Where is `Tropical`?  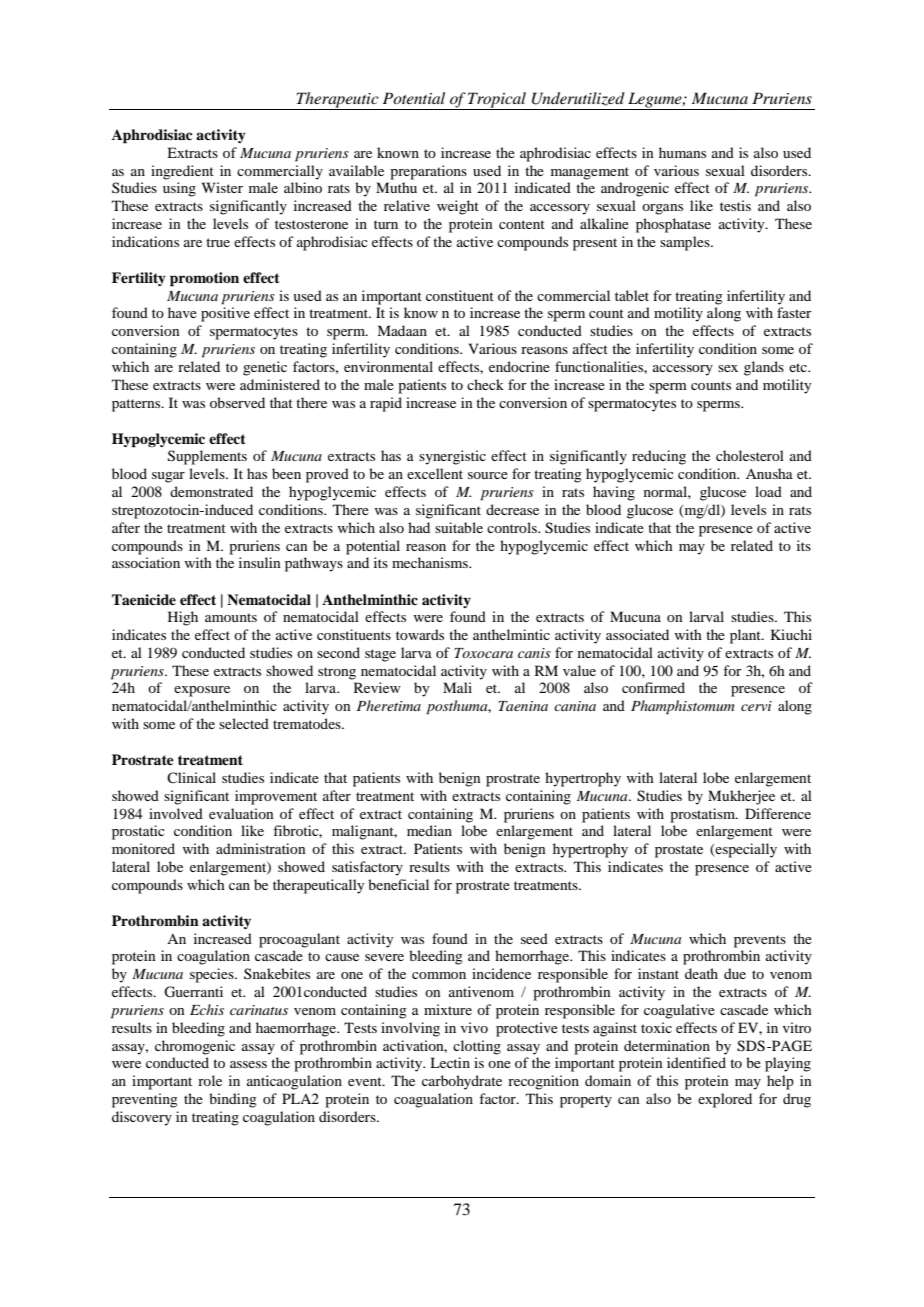
Tropical is located at coordinates (497, 101).
